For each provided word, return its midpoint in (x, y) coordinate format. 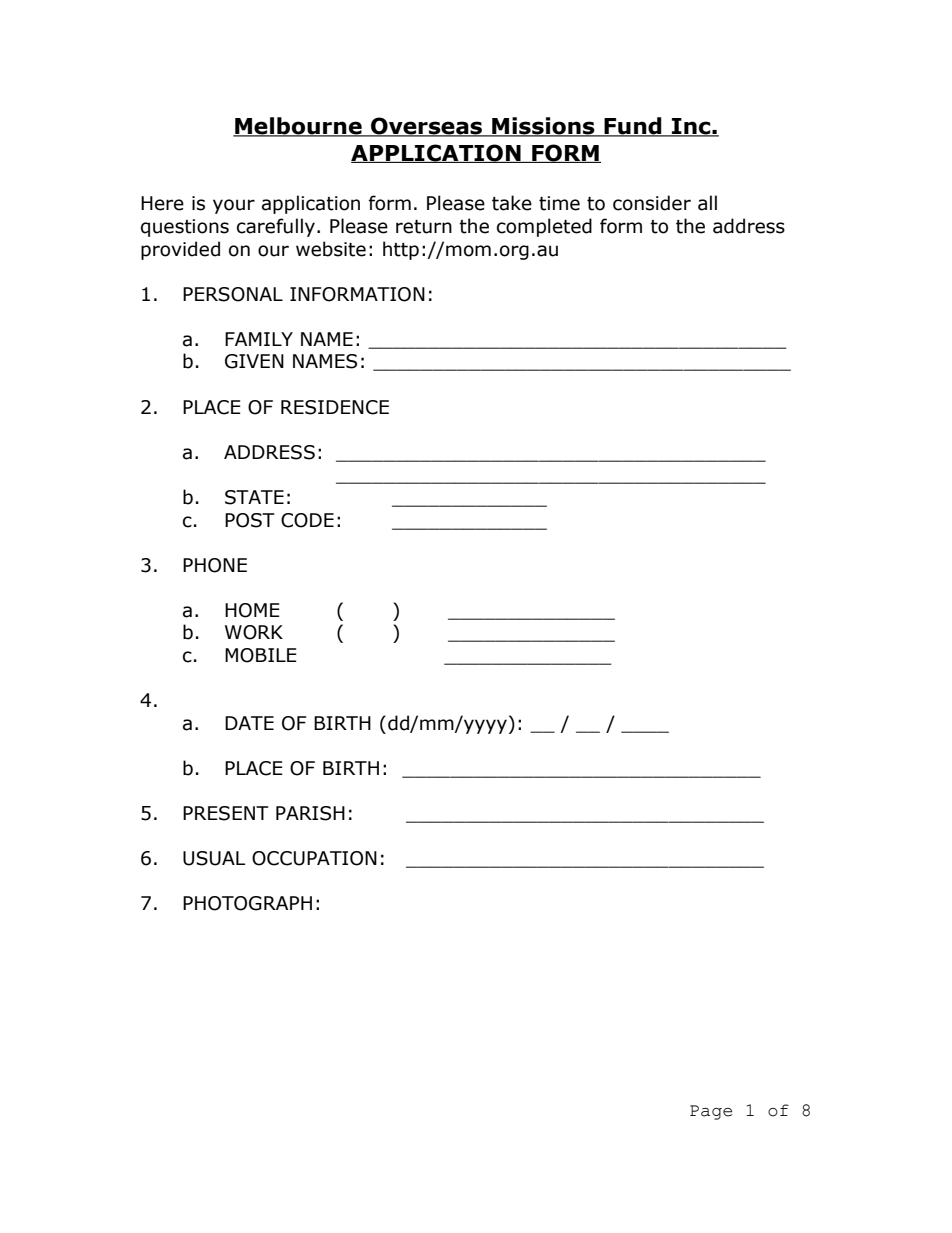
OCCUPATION (314, 858)
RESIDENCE (335, 407)
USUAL (214, 858)
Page (711, 1112)
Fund (633, 127)
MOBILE (261, 655)
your (234, 206)
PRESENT (226, 813)
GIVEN (254, 361)
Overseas (427, 127)
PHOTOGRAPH (247, 903)
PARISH (310, 813)
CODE (307, 520)
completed (544, 227)
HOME (252, 610)
